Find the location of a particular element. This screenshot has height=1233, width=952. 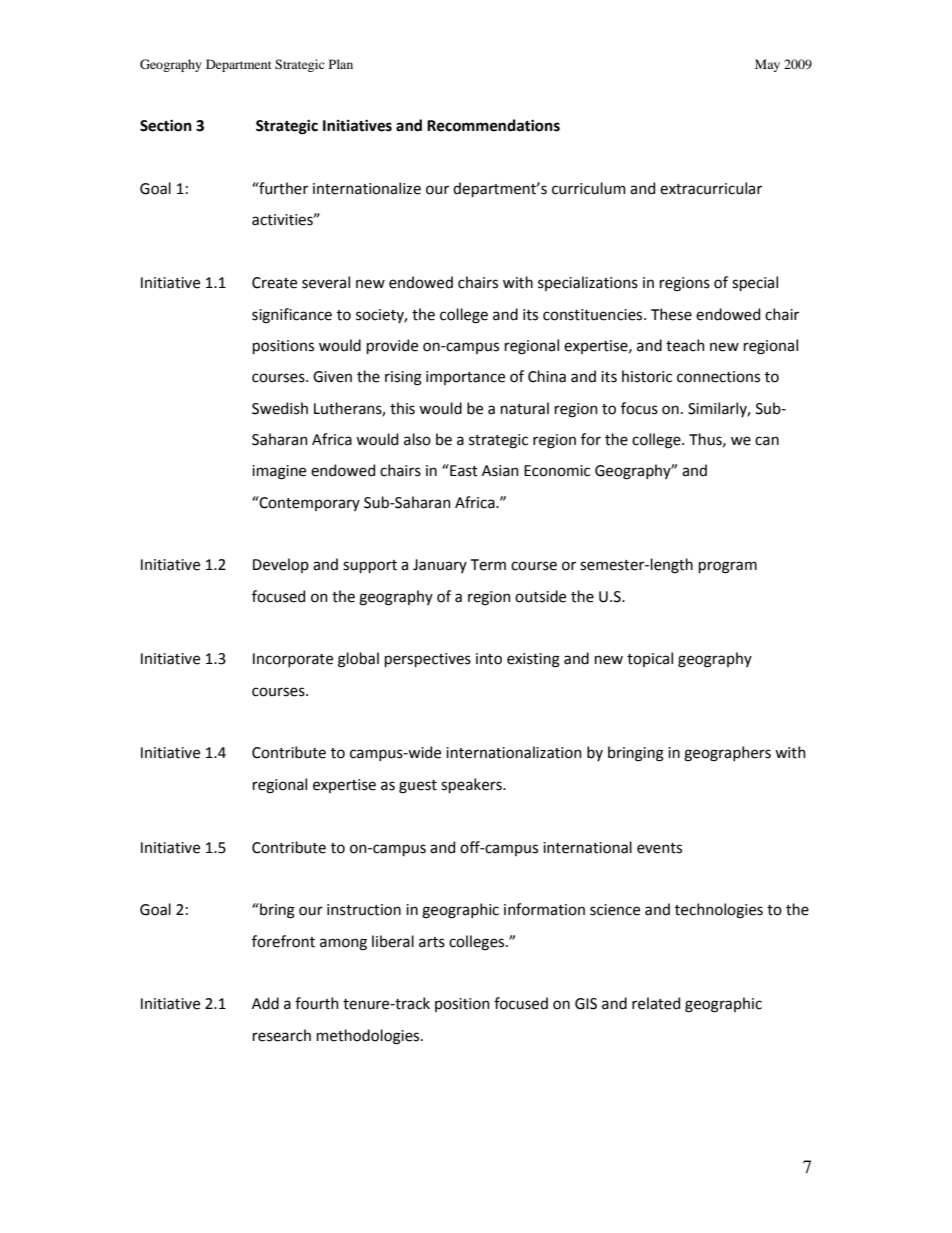

Section is located at coordinates (166, 126).
